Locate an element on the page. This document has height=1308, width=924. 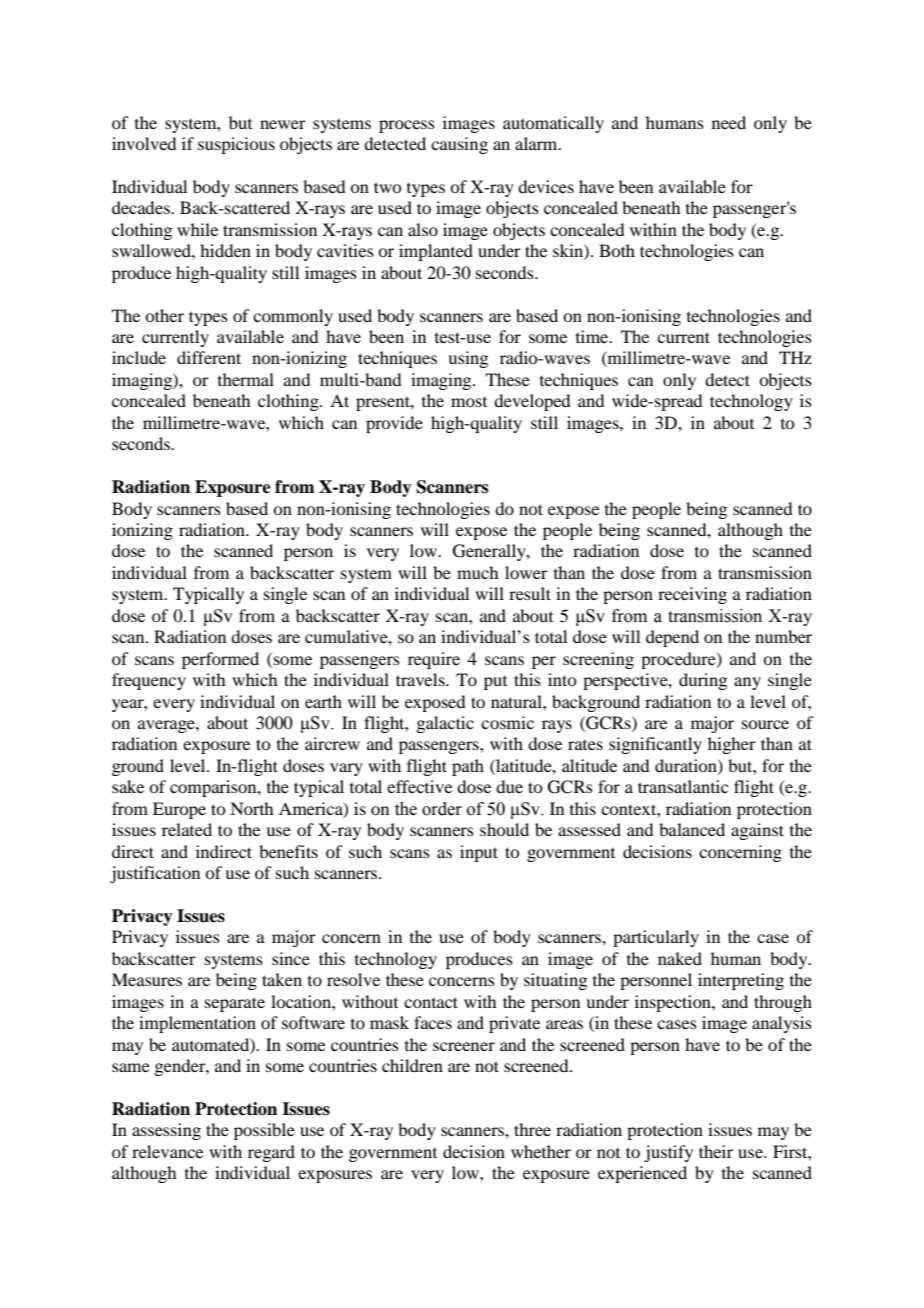
procedure is located at coordinates (679, 660).
